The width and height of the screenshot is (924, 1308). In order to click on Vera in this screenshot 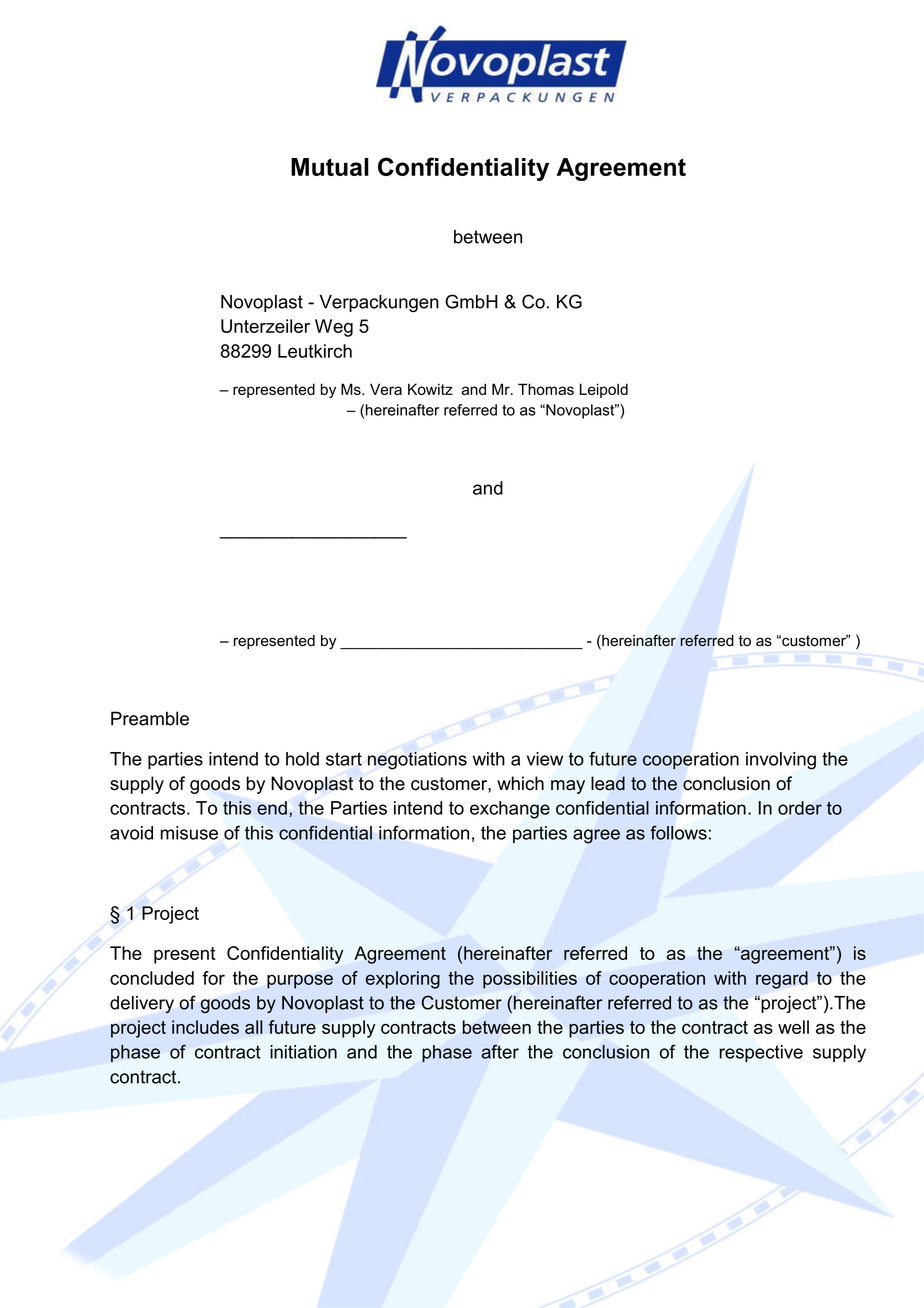, I will do `click(386, 389)`.
